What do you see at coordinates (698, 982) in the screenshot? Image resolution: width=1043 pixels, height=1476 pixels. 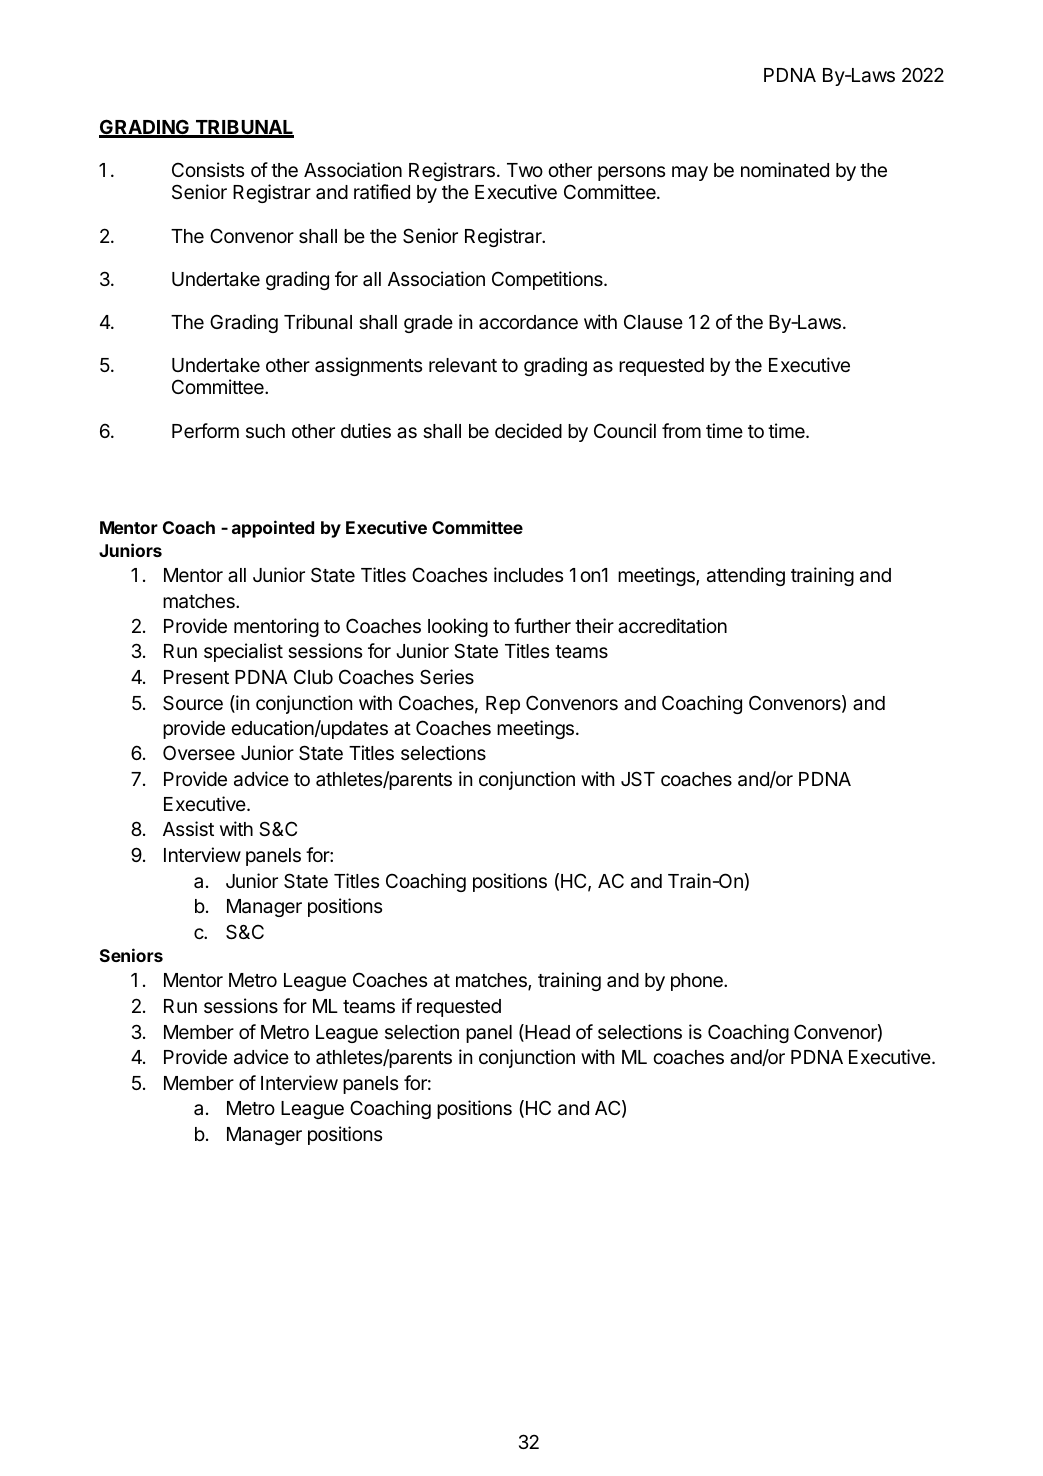 I see `phone` at bounding box center [698, 982].
